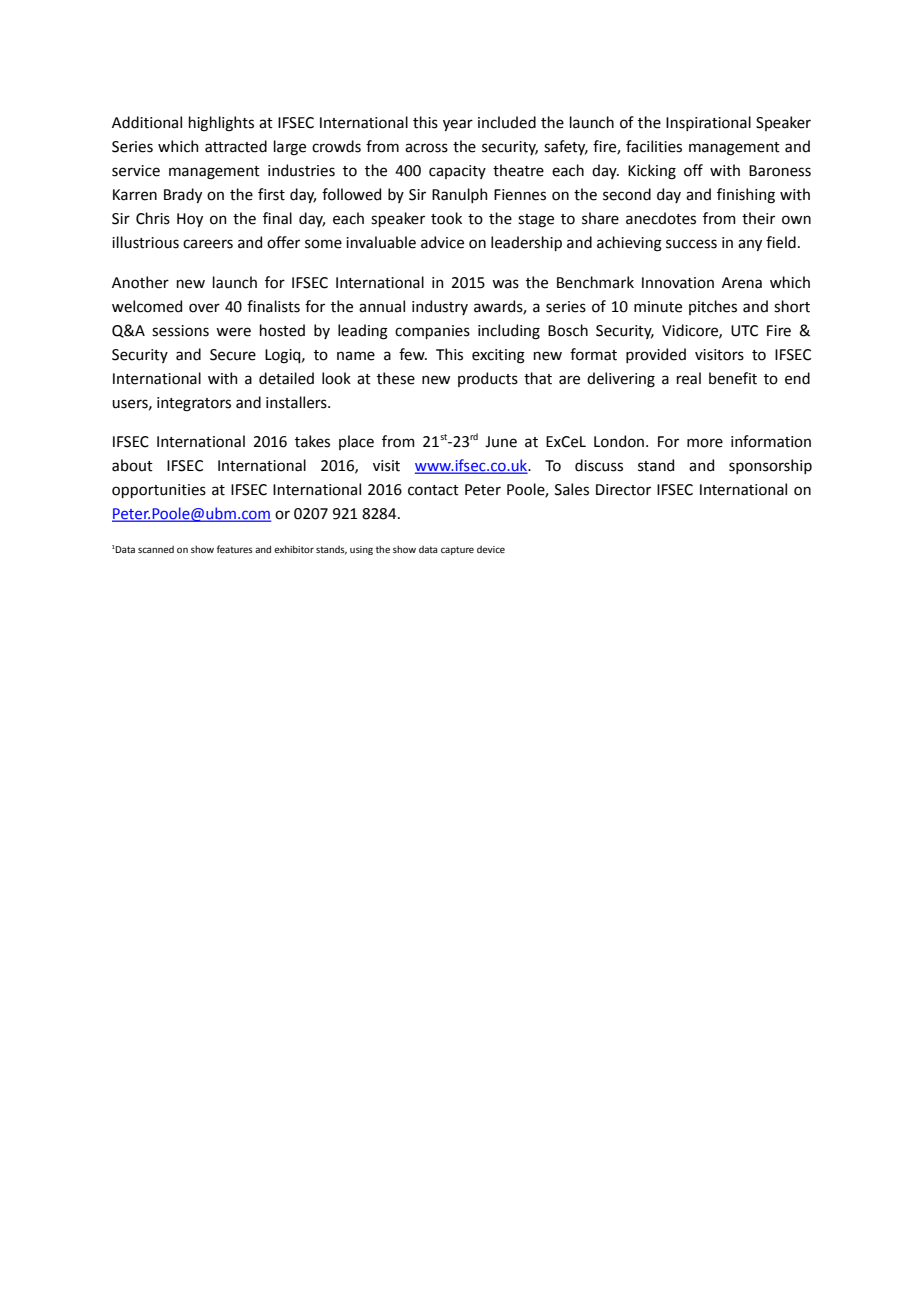 Image resolution: width=924 pixels, height=1308 pixels. I want to click on careers, so click(208, 244).
